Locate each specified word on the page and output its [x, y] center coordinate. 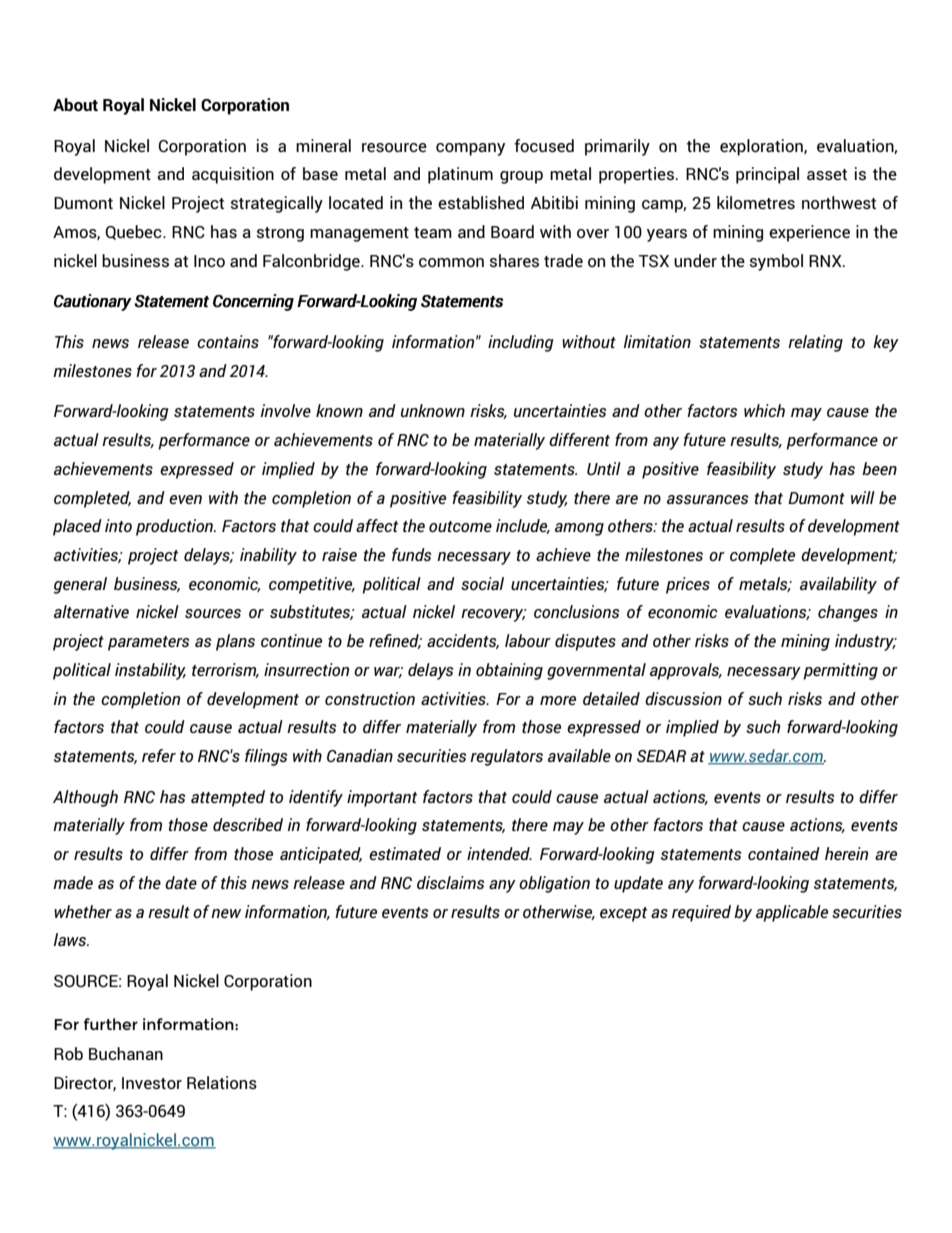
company [470, 149]
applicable [792, 913]
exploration [762, 147]
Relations [222, 1082]
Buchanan [126, 1053]
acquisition [233, 175]
